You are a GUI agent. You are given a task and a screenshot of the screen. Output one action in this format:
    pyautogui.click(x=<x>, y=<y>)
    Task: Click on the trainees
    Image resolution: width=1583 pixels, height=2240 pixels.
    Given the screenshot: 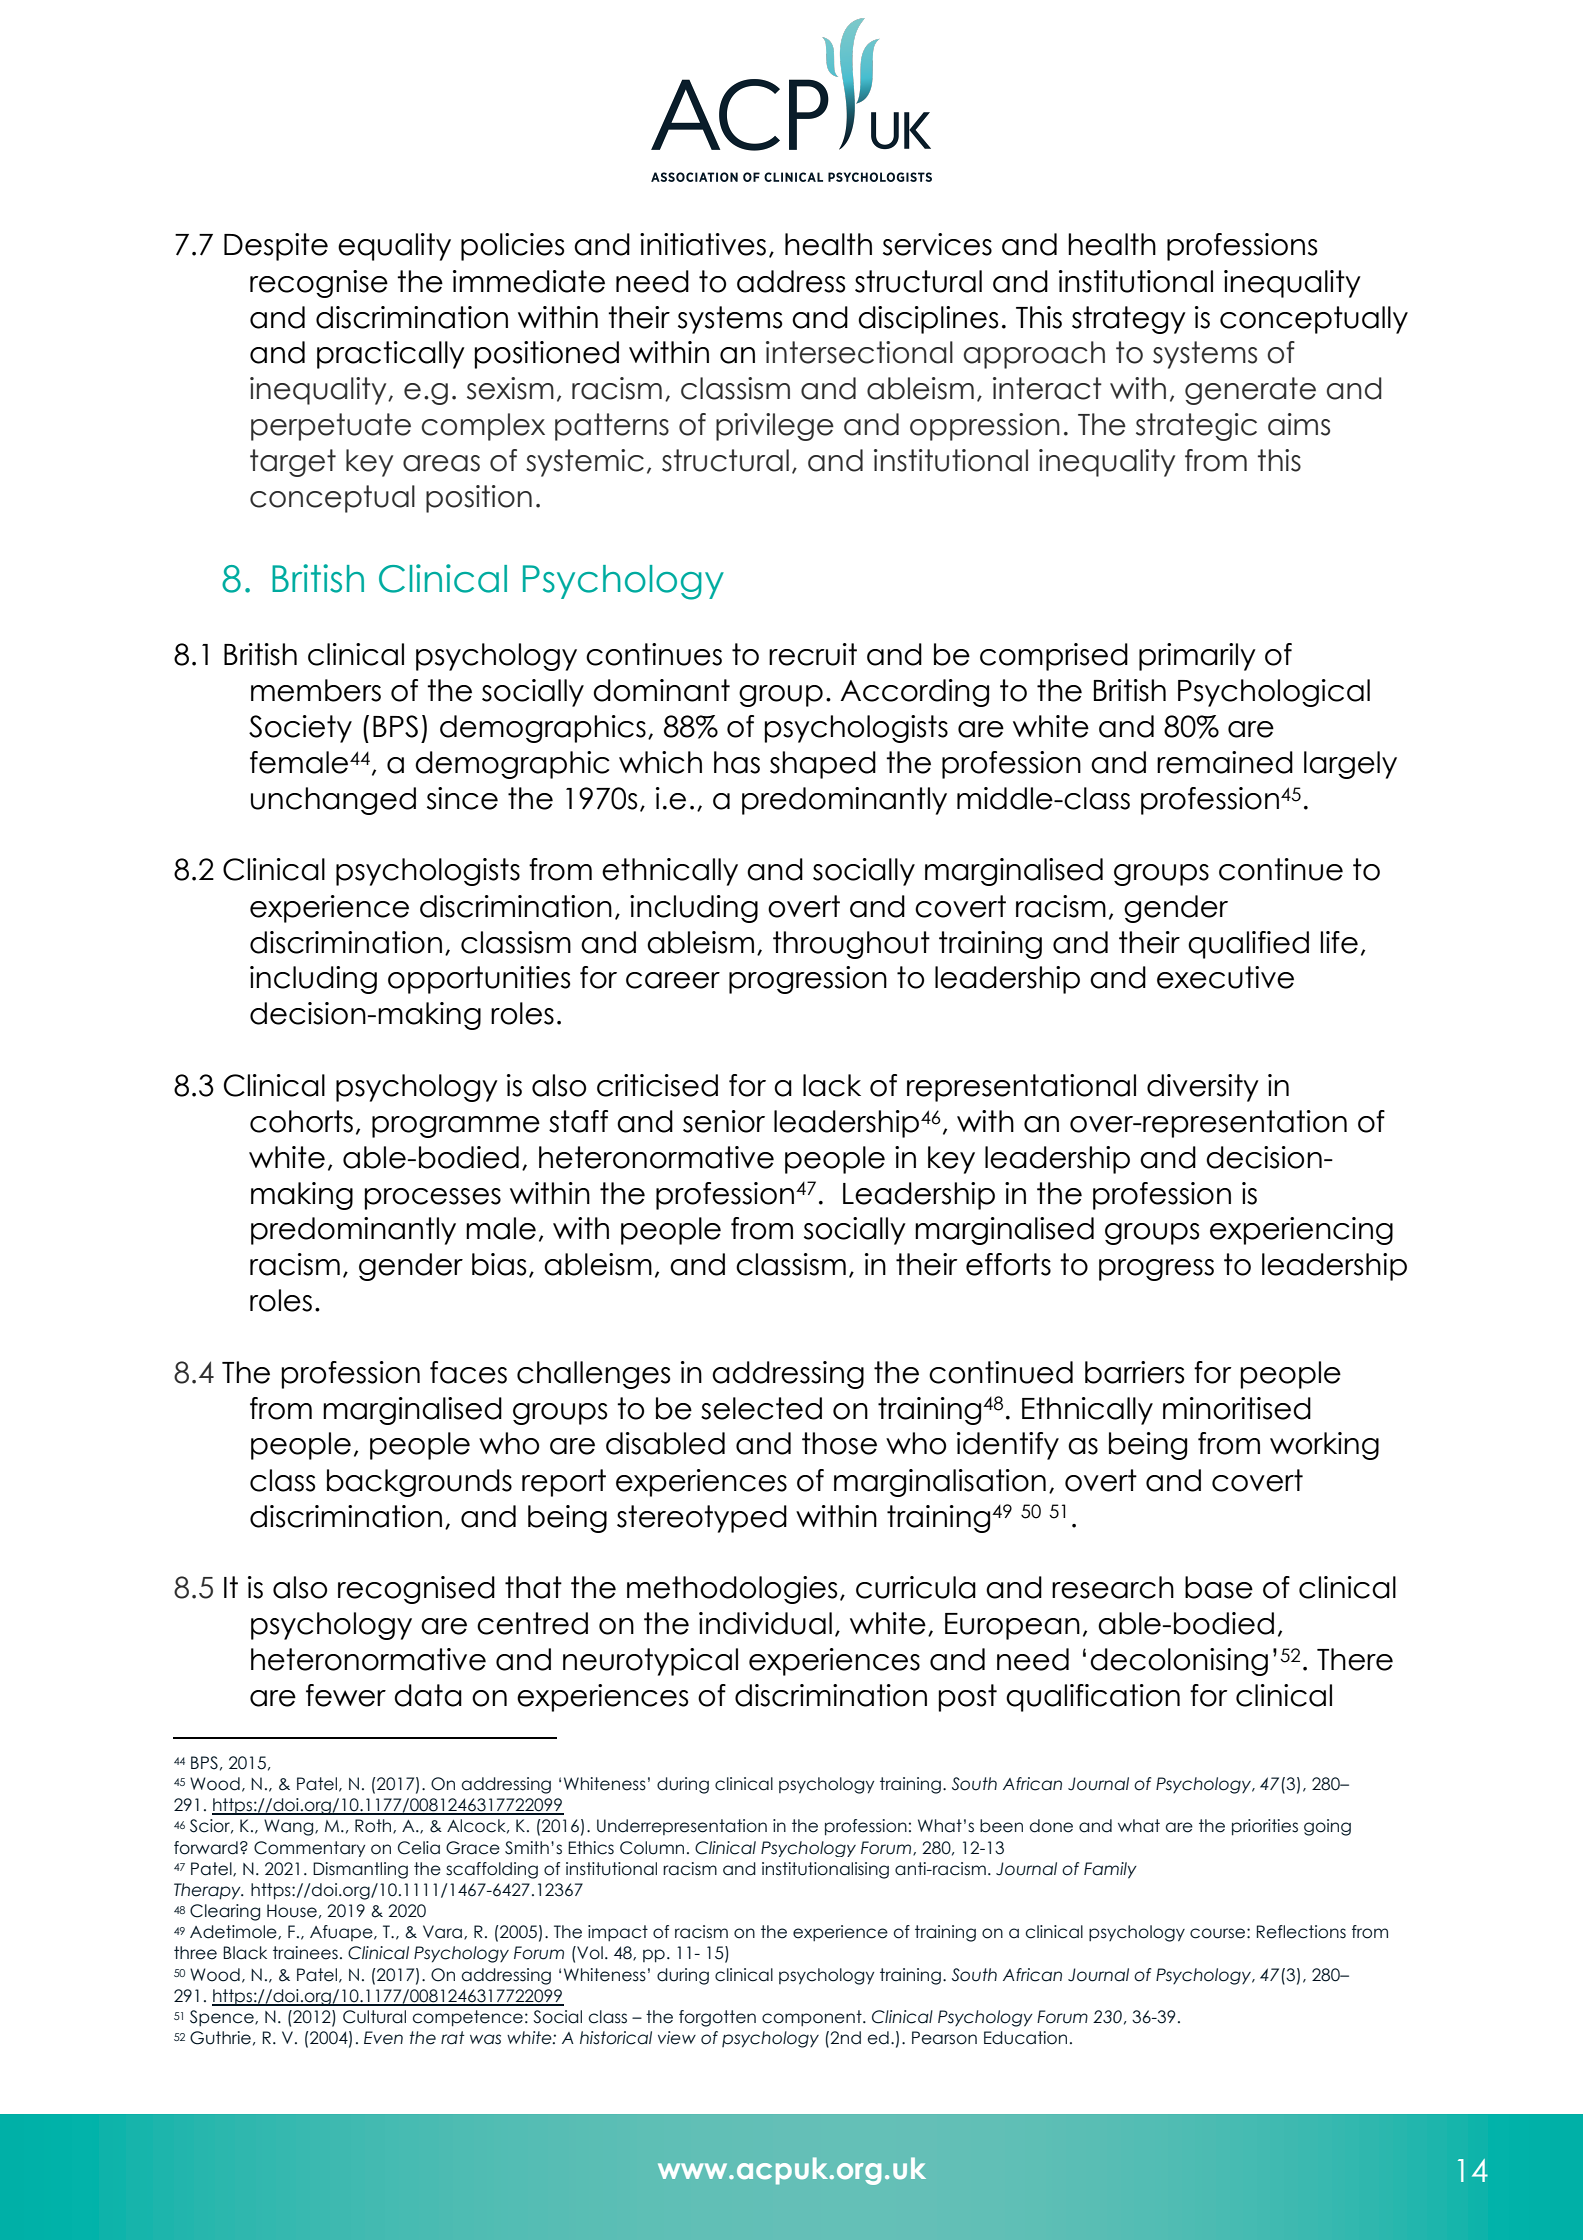 What is the action you would take?
    pyautogui.click(x=305, y=1953)
